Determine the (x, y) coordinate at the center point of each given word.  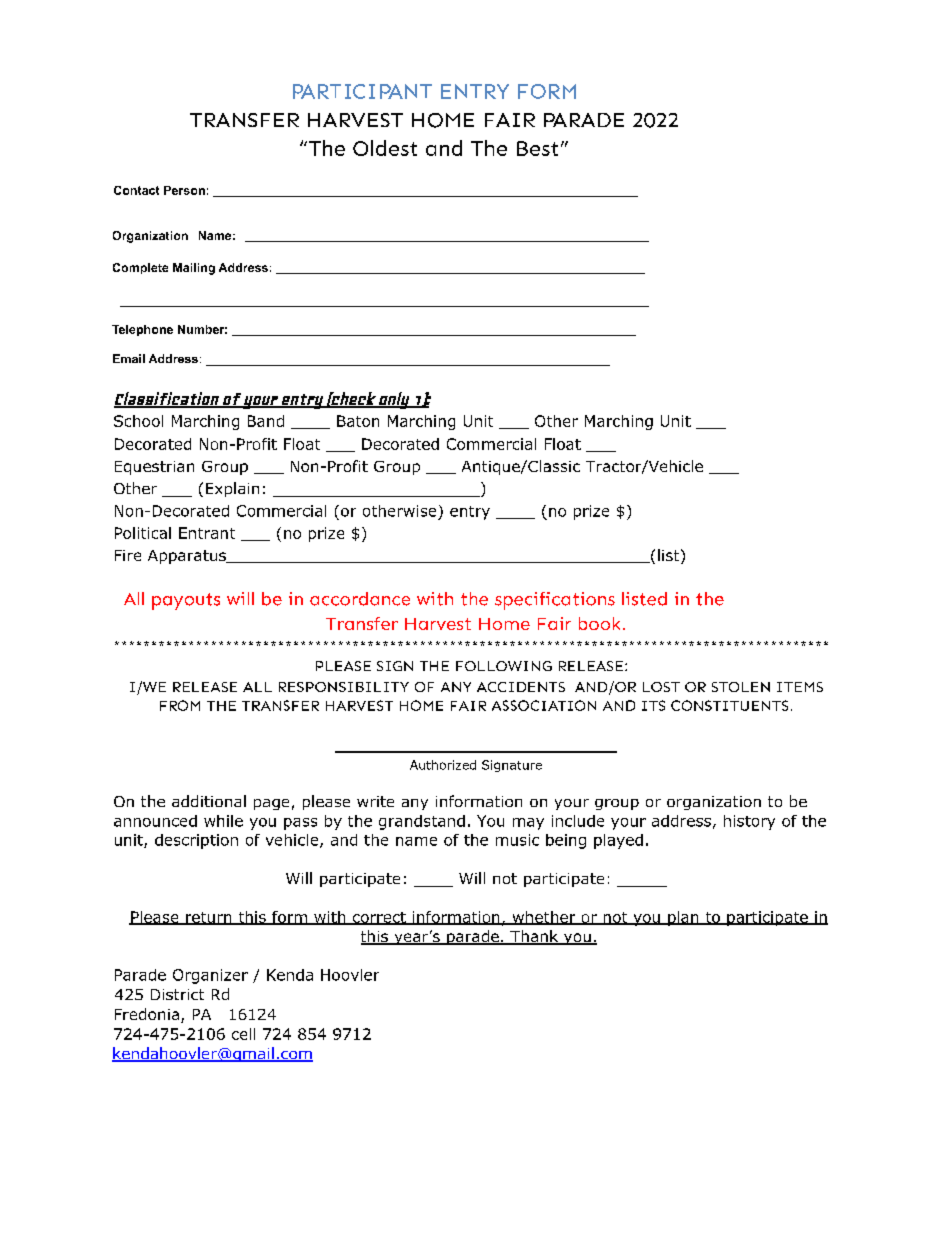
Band (266, 421)
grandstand (422, 822)
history (749, 822)
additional (209, 801)
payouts (186, 601)
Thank (534, 937)
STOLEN (741, 687)
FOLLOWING (504, 666)
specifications (555, 601)
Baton (358, 421)
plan (683, 918)
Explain (232, 489)
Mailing (194, 269)
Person (184, 190)
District (177, 994)
